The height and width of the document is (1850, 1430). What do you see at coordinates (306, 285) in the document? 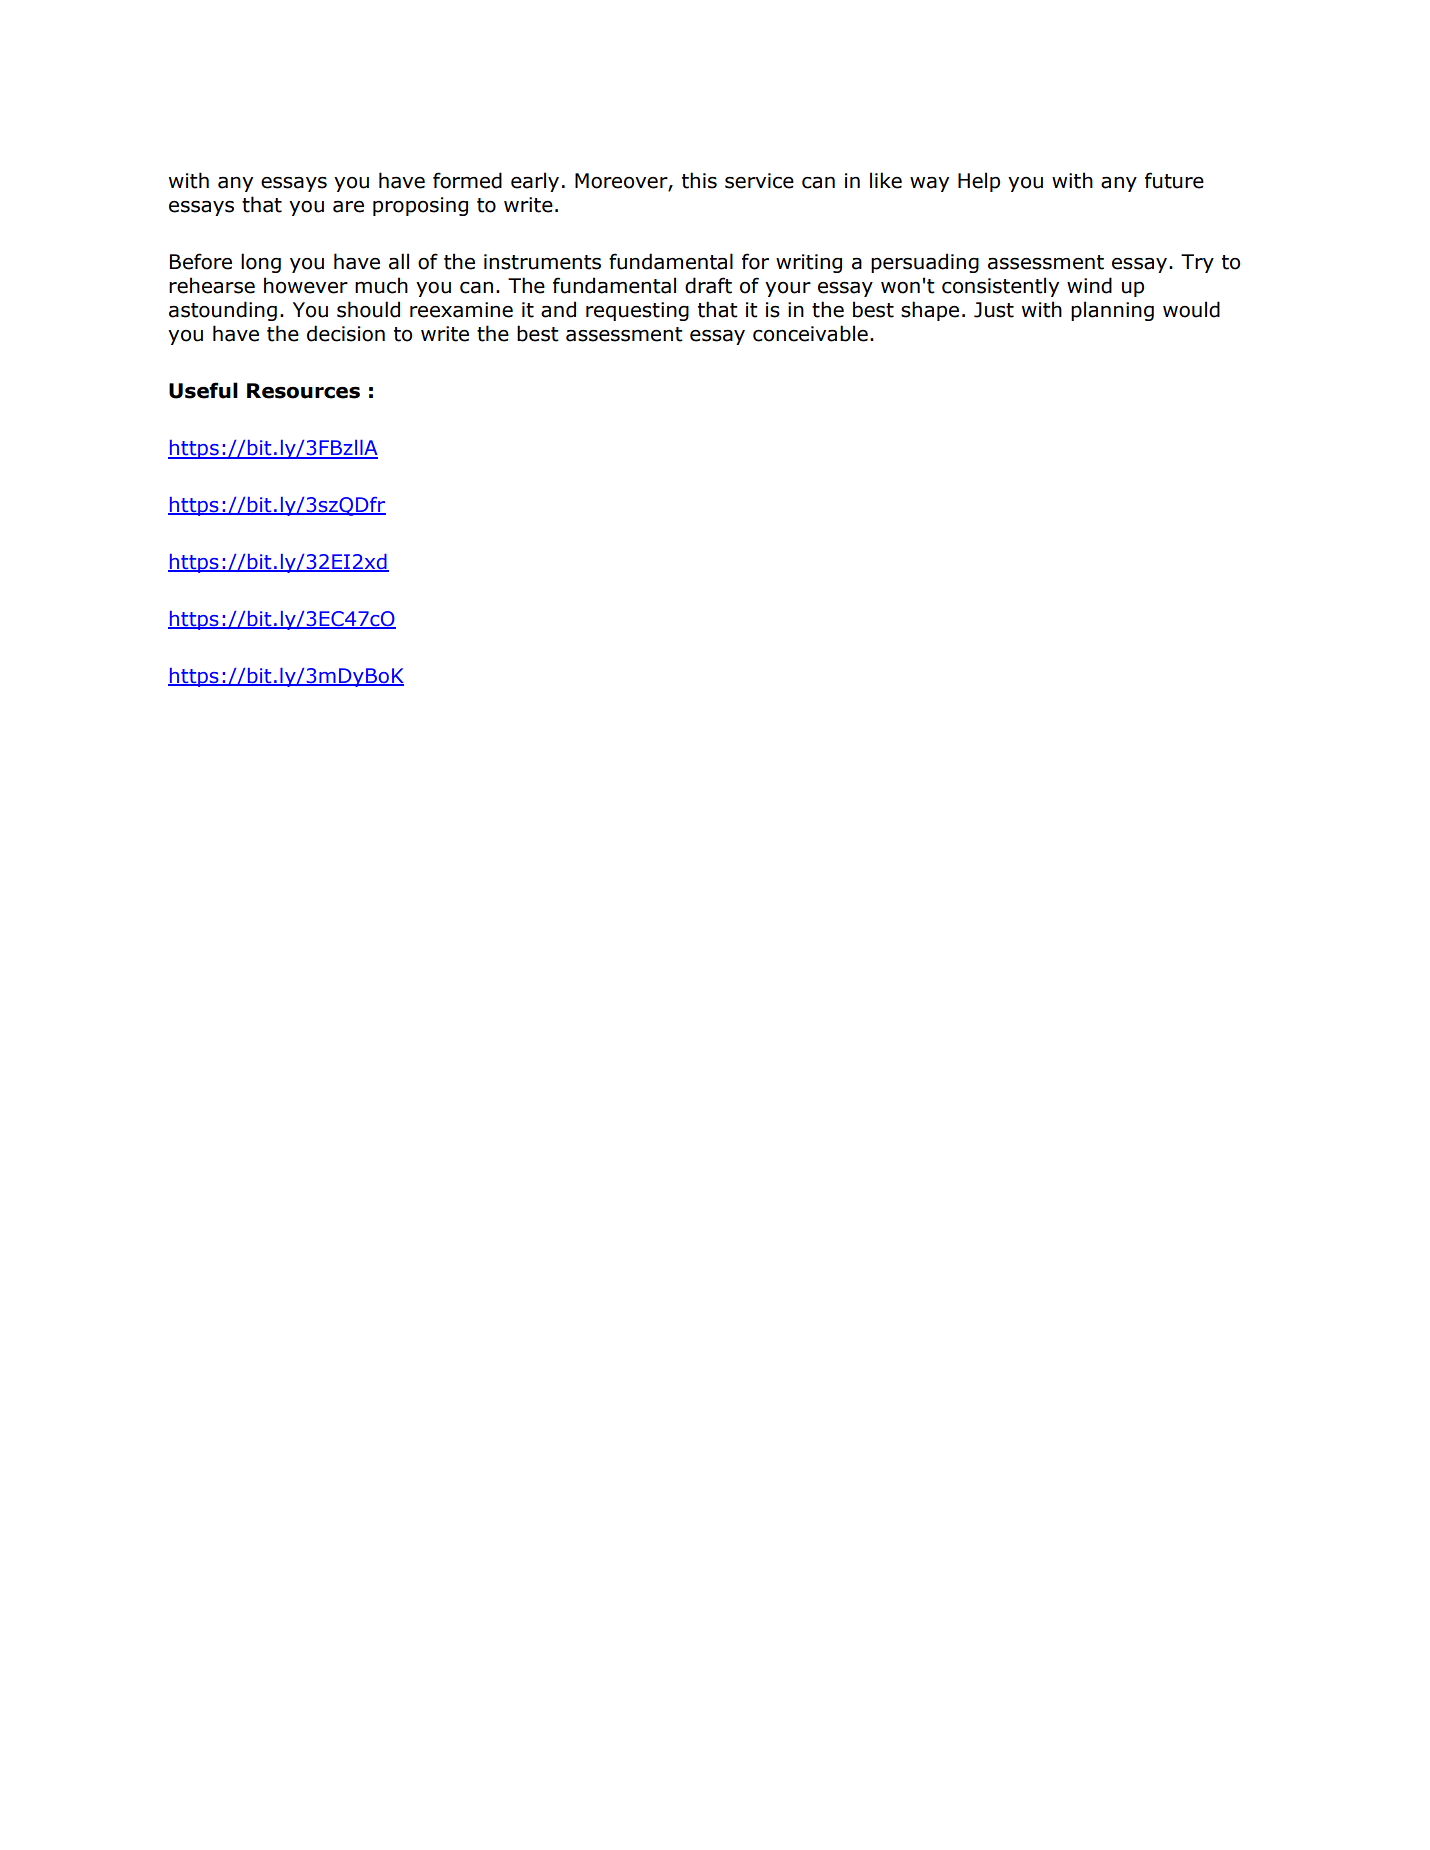
I see `however` at bounding box center [306, 285].
